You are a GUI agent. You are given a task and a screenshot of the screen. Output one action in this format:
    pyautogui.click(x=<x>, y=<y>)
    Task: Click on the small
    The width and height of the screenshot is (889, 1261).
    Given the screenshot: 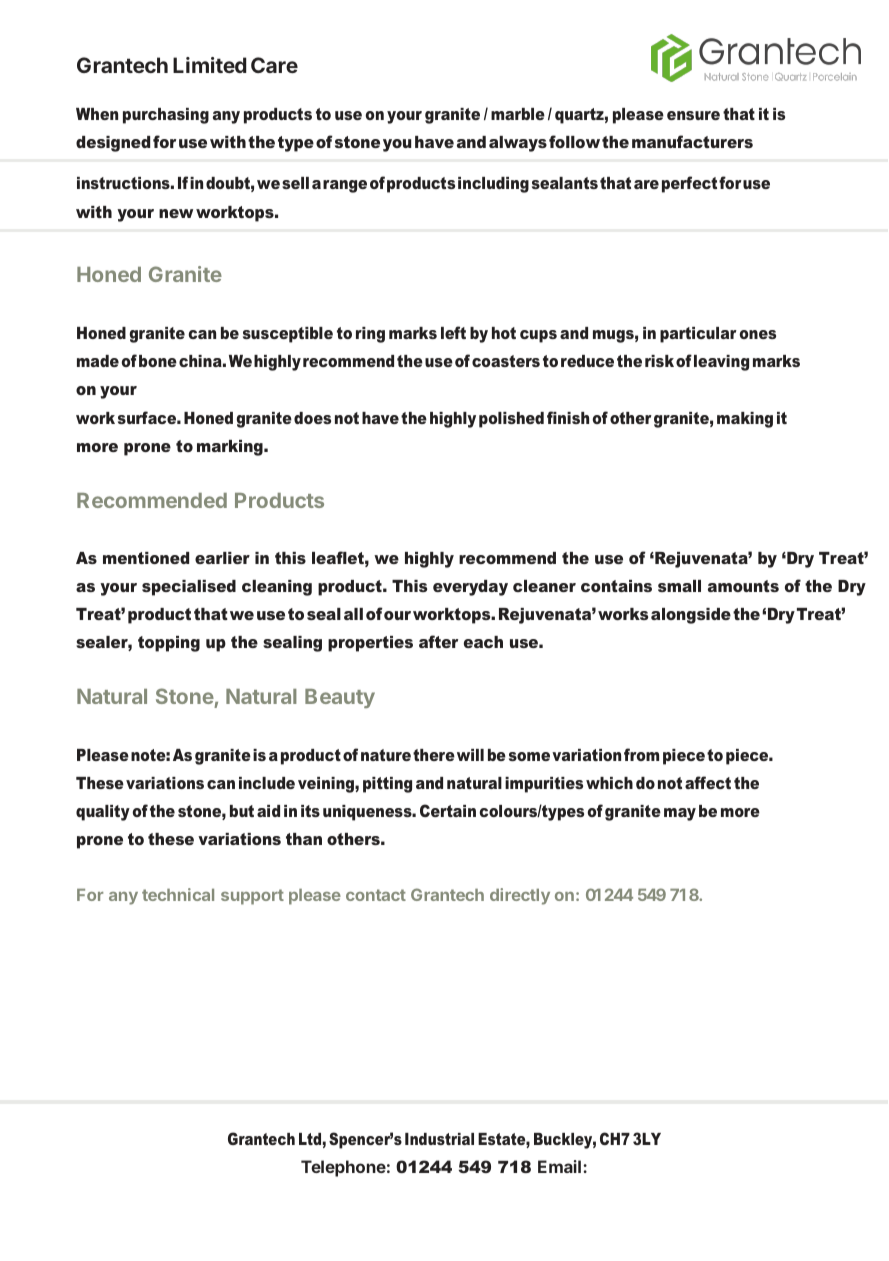 What is the action you would take?
    pyautogui.click(x=679, y=586)
